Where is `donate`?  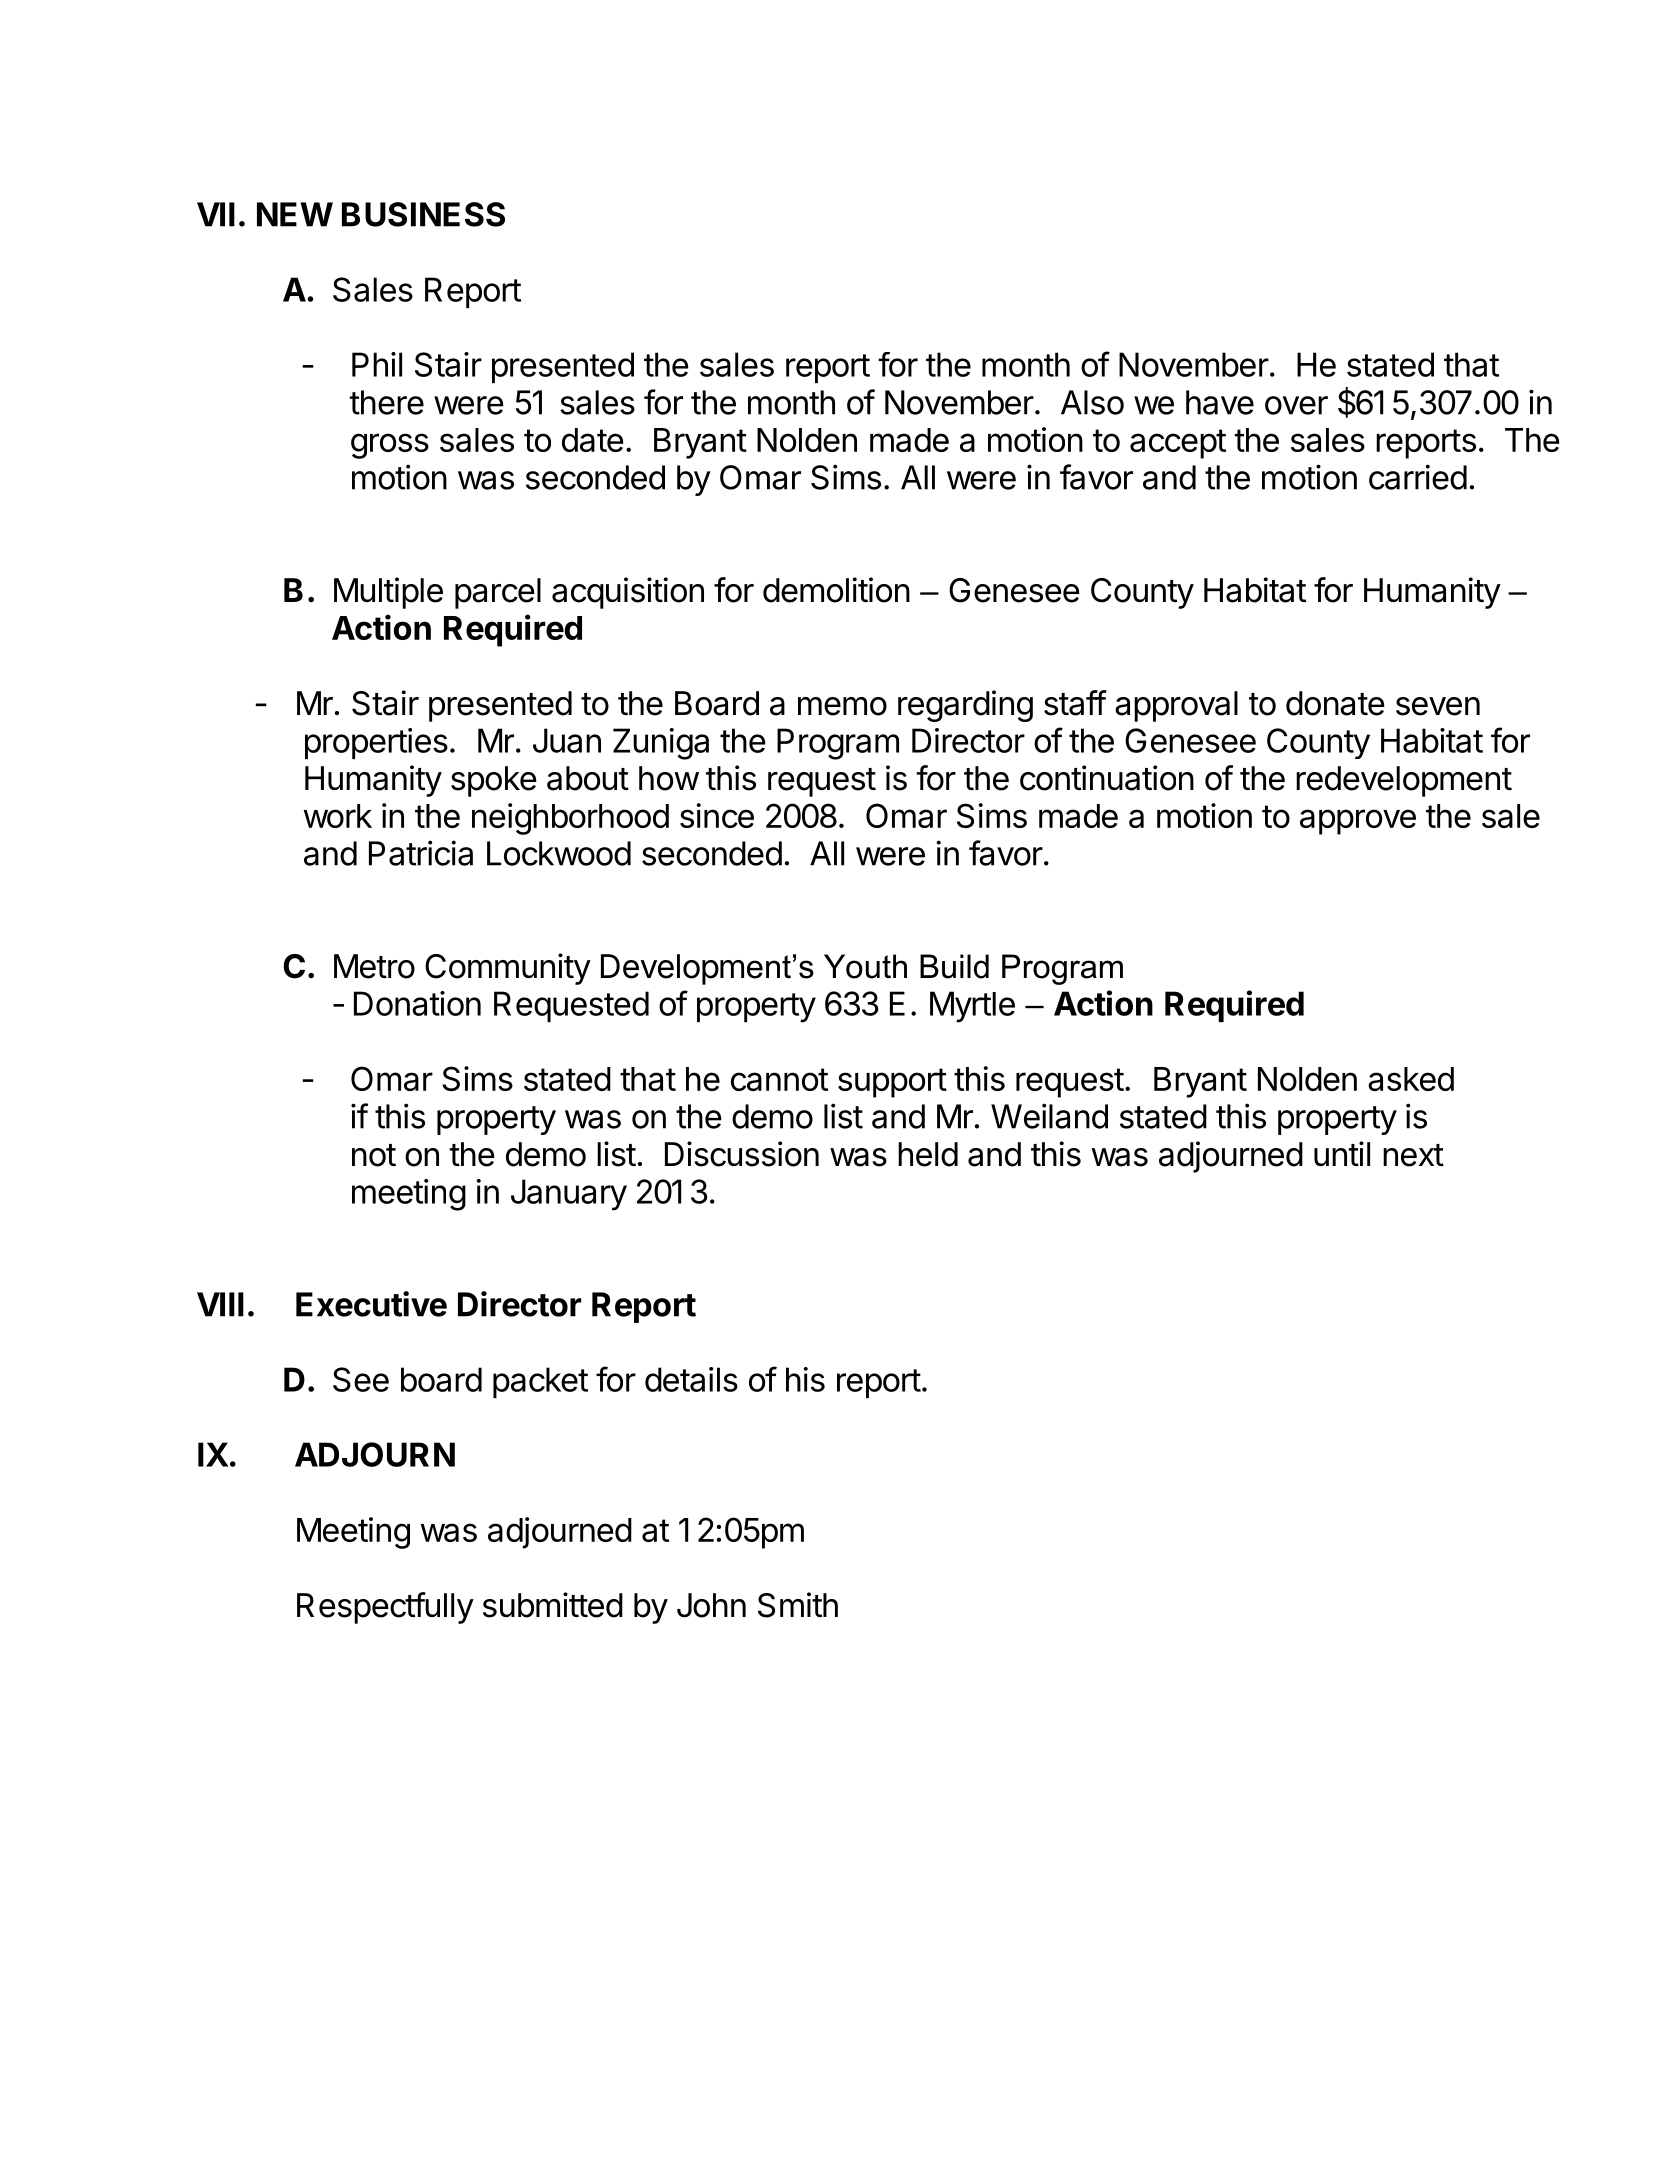
donate is located at coordinates (1335, 703).
